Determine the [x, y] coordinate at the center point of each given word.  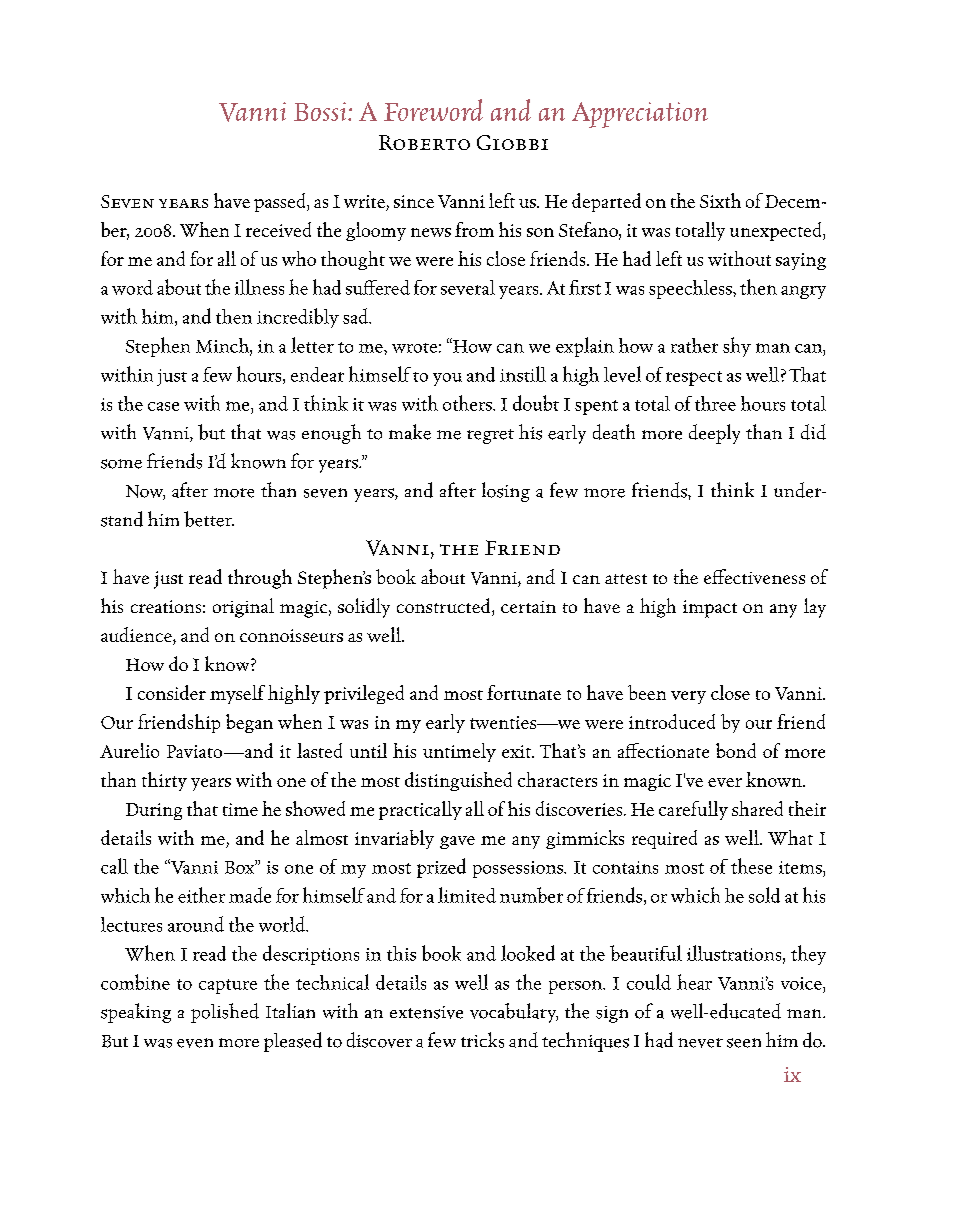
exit [517, 751]
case [163, 406]
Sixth [720, 200]
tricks [482, 1040]
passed [281, 202]
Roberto [424, 142]
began [249, 723]
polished [225, 1013]
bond [736, 750]
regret [490, 436]
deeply [714, 434]
